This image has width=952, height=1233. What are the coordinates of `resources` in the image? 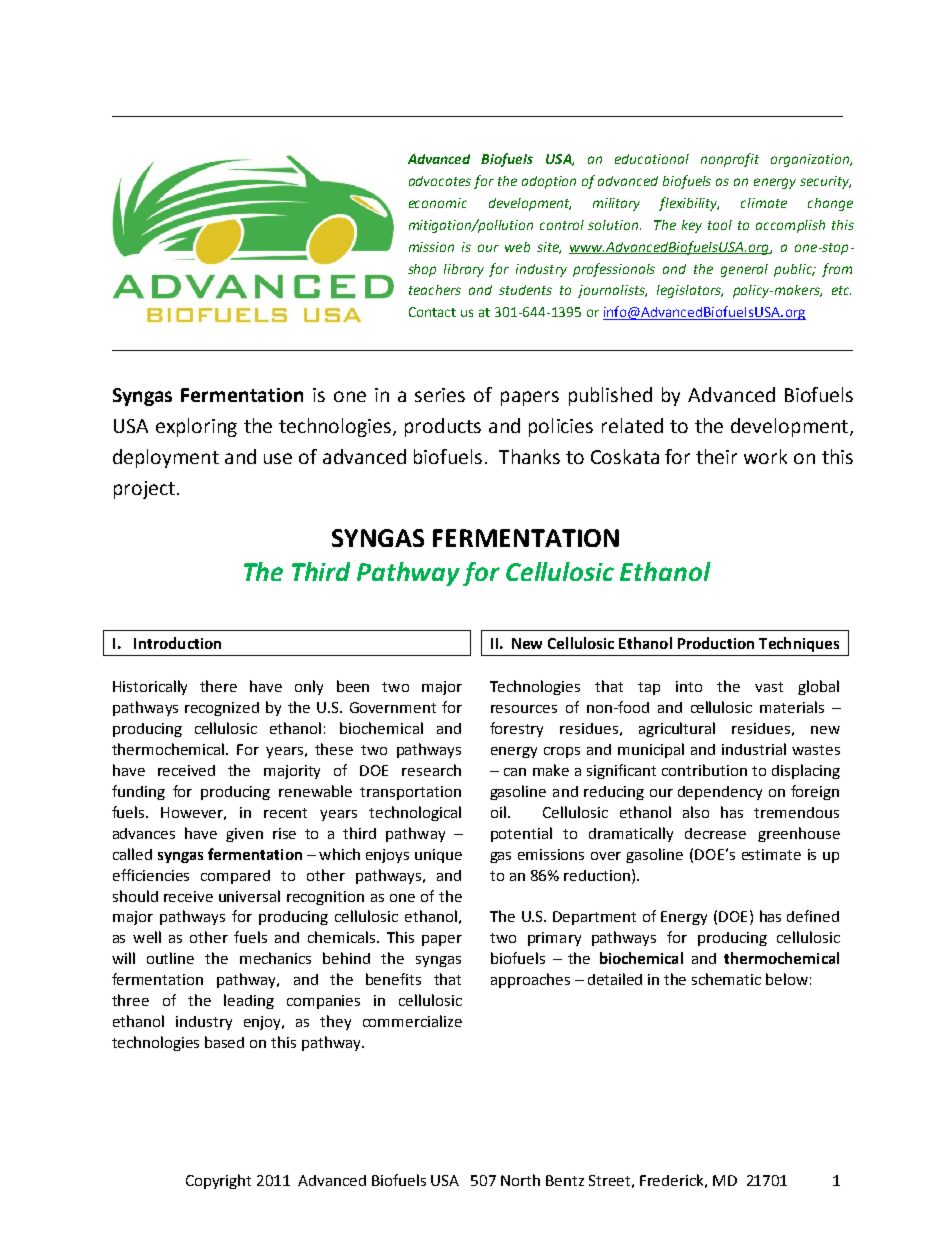 It's located at (524, 709).
